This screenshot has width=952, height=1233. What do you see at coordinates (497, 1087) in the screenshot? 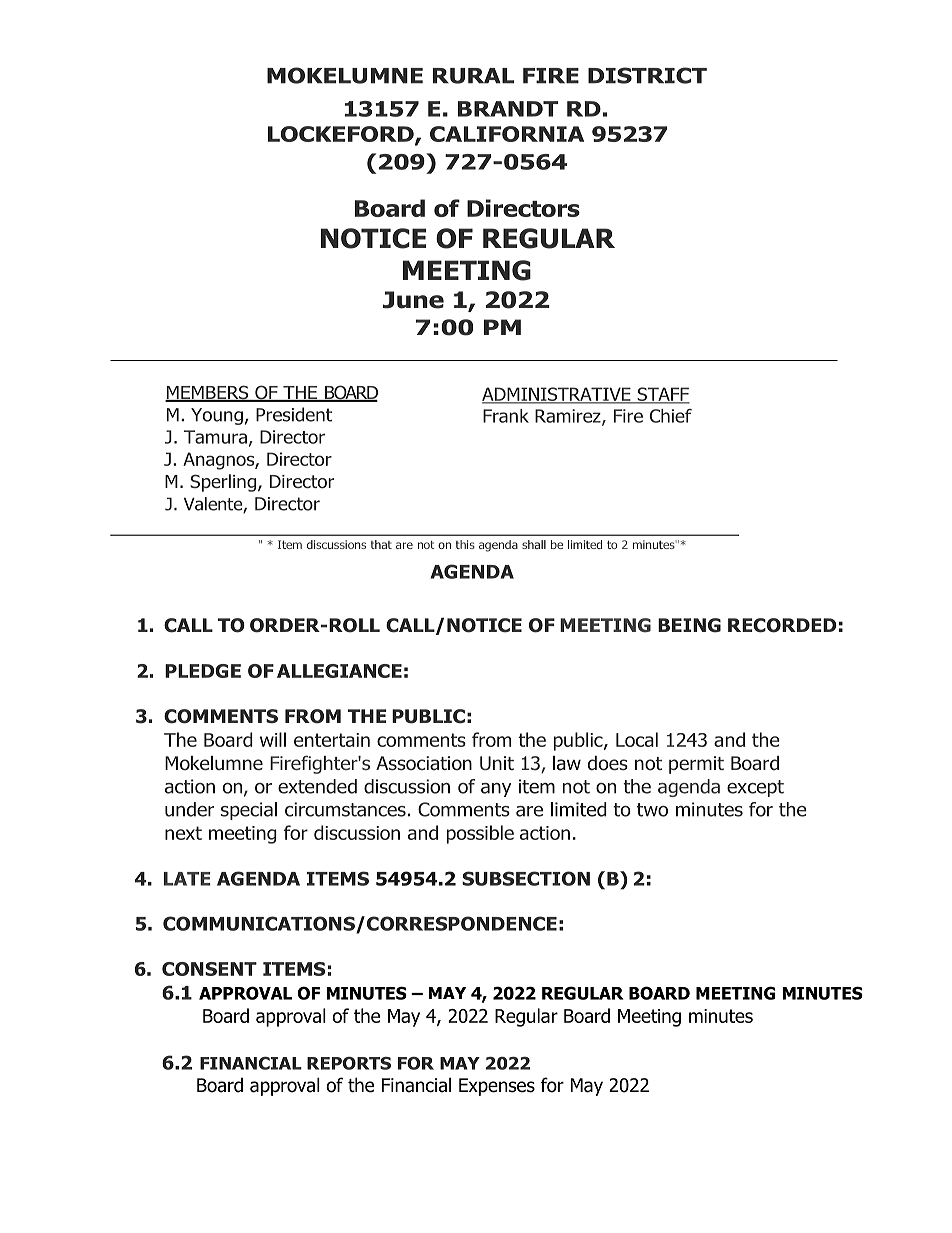
I see `Expenses` at bounding box center [497, 1087].
